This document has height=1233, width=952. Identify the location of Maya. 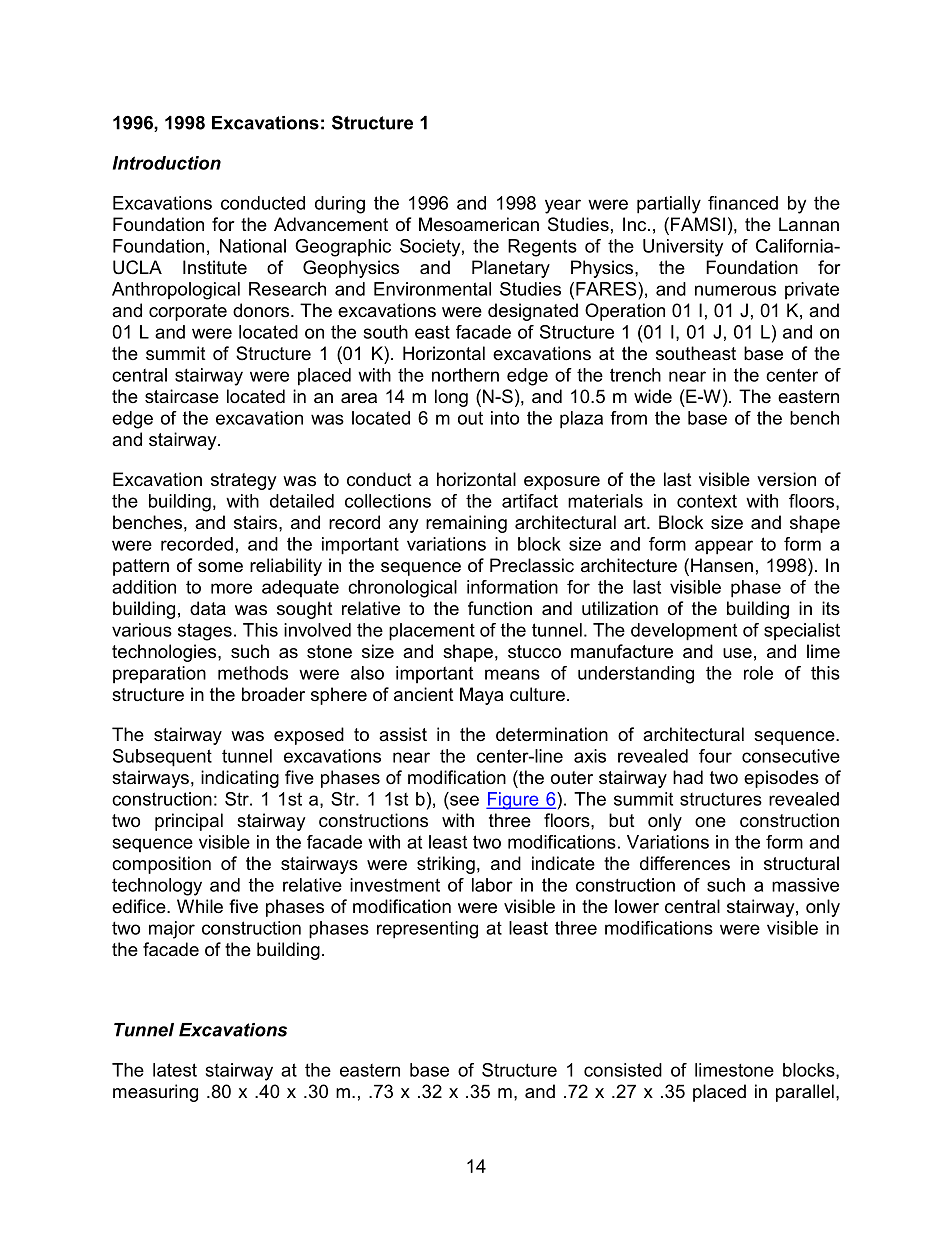
(481, 696).
